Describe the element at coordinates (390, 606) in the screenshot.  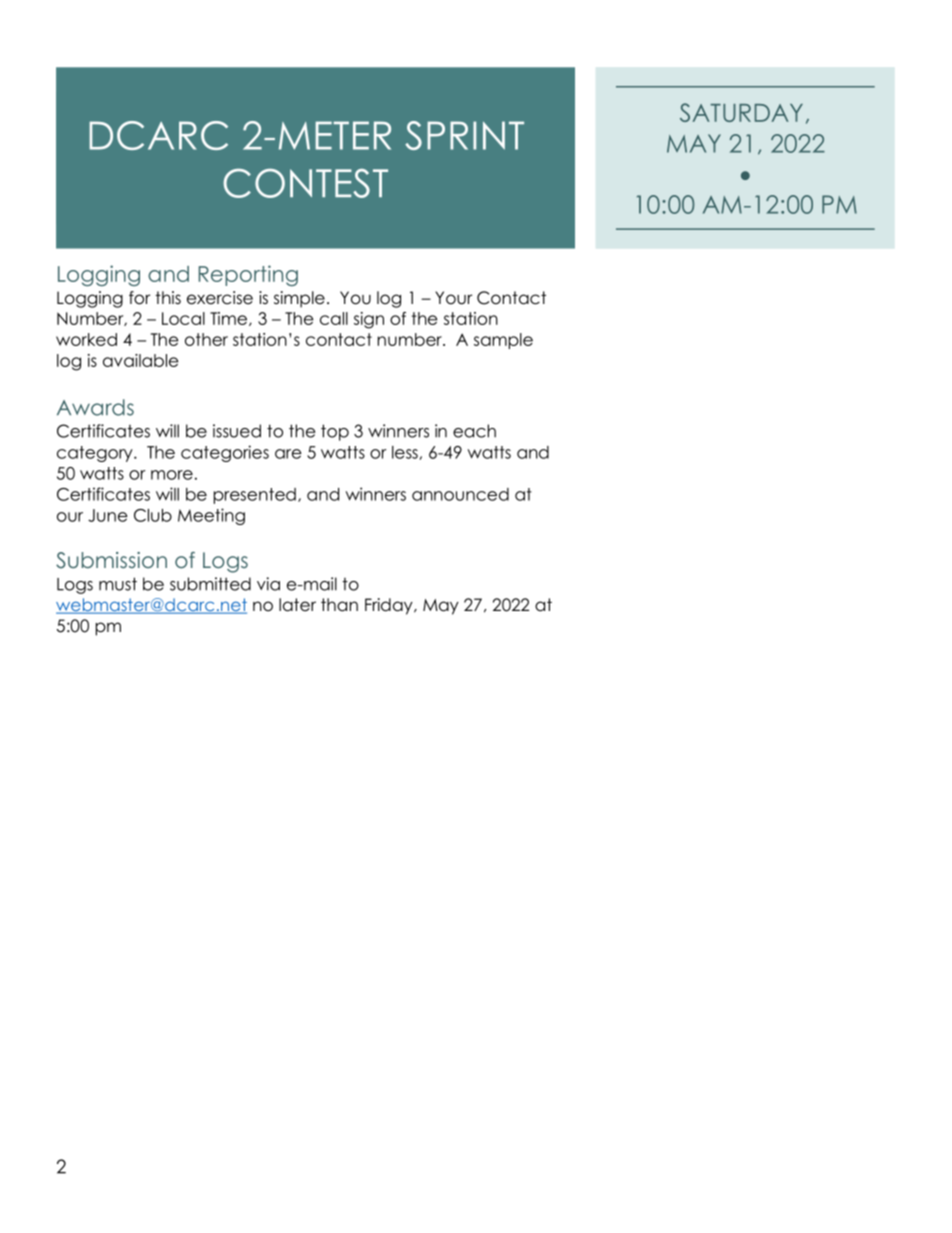
I see `Friday` at that location.
